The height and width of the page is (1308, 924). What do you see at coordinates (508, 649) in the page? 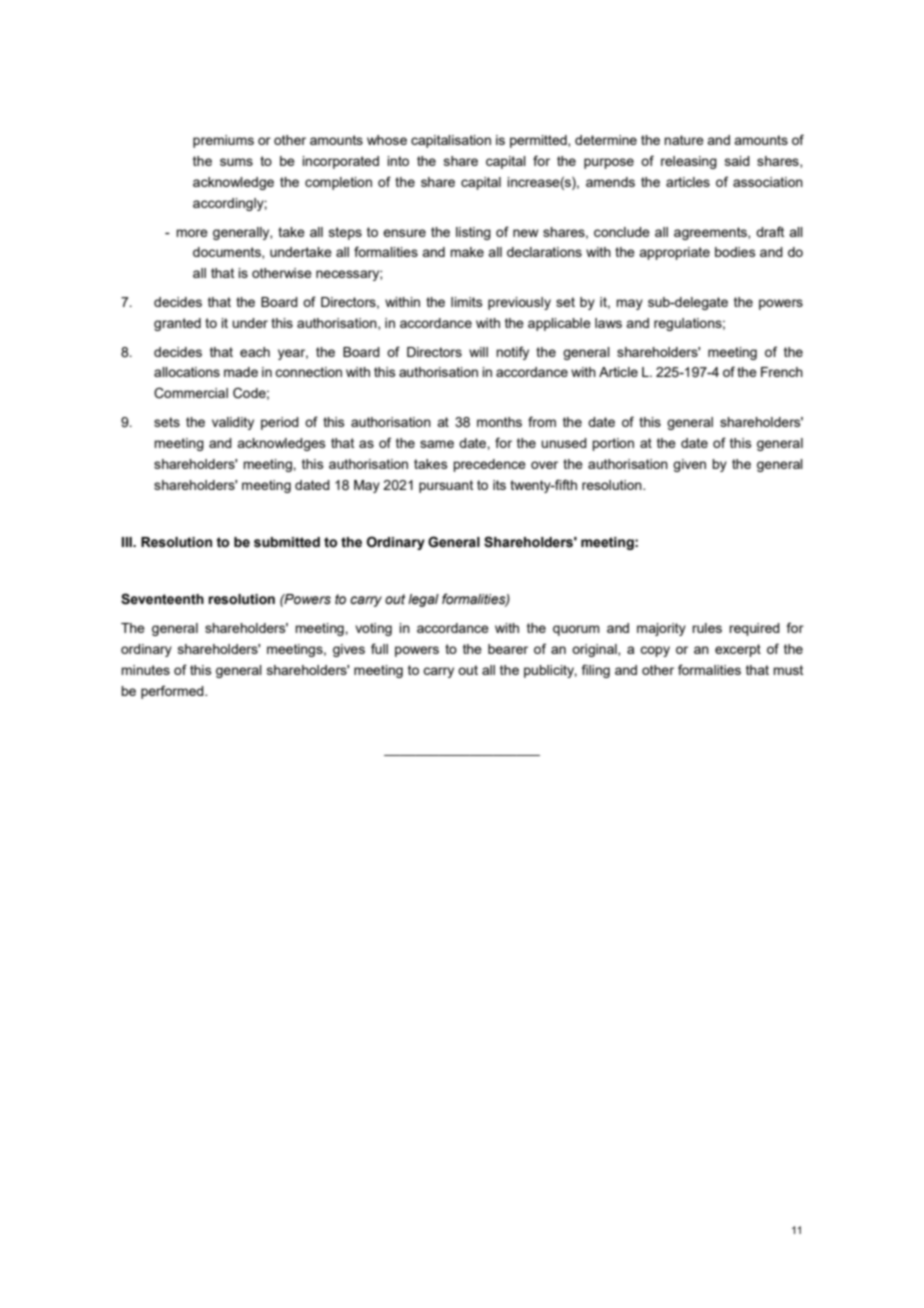
I see `bearer` at bounding box center [508, 649].
